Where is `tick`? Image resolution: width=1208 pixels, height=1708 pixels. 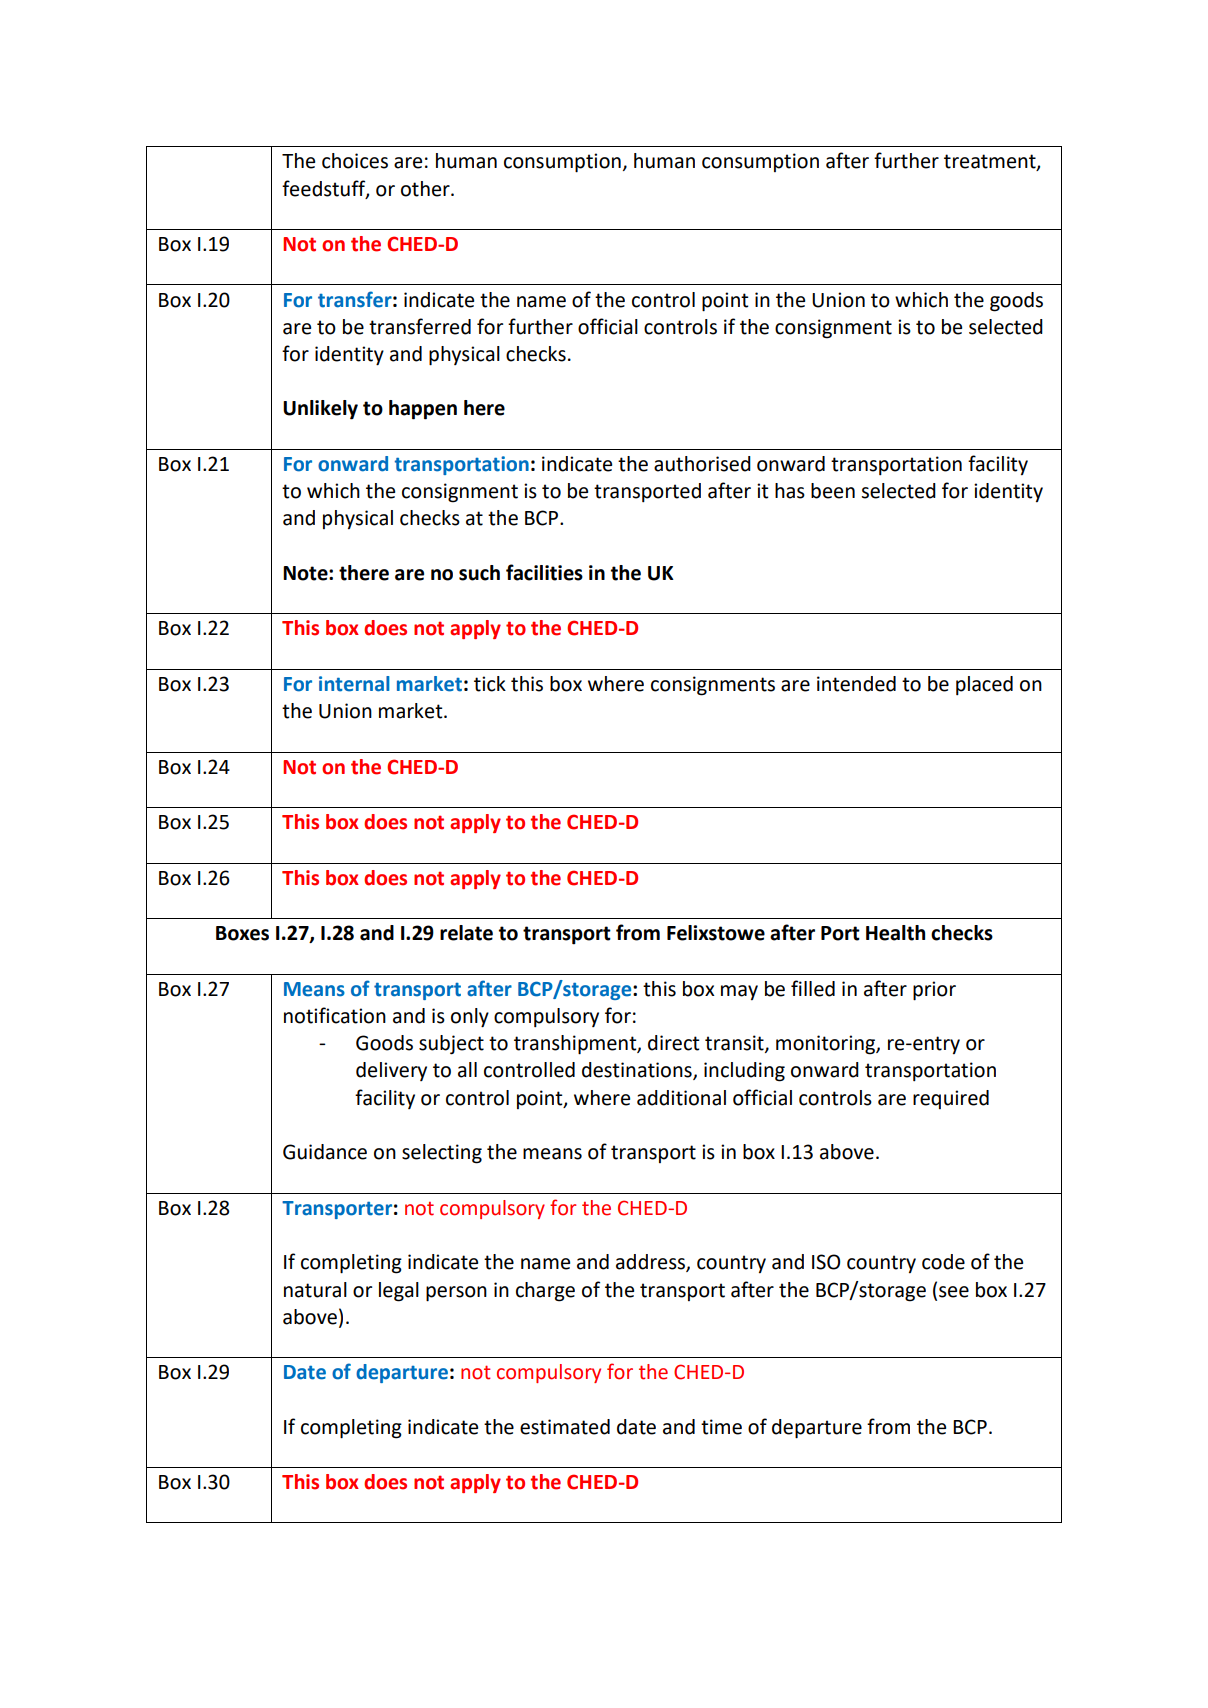 tick is located at coordinates (490, 684).
